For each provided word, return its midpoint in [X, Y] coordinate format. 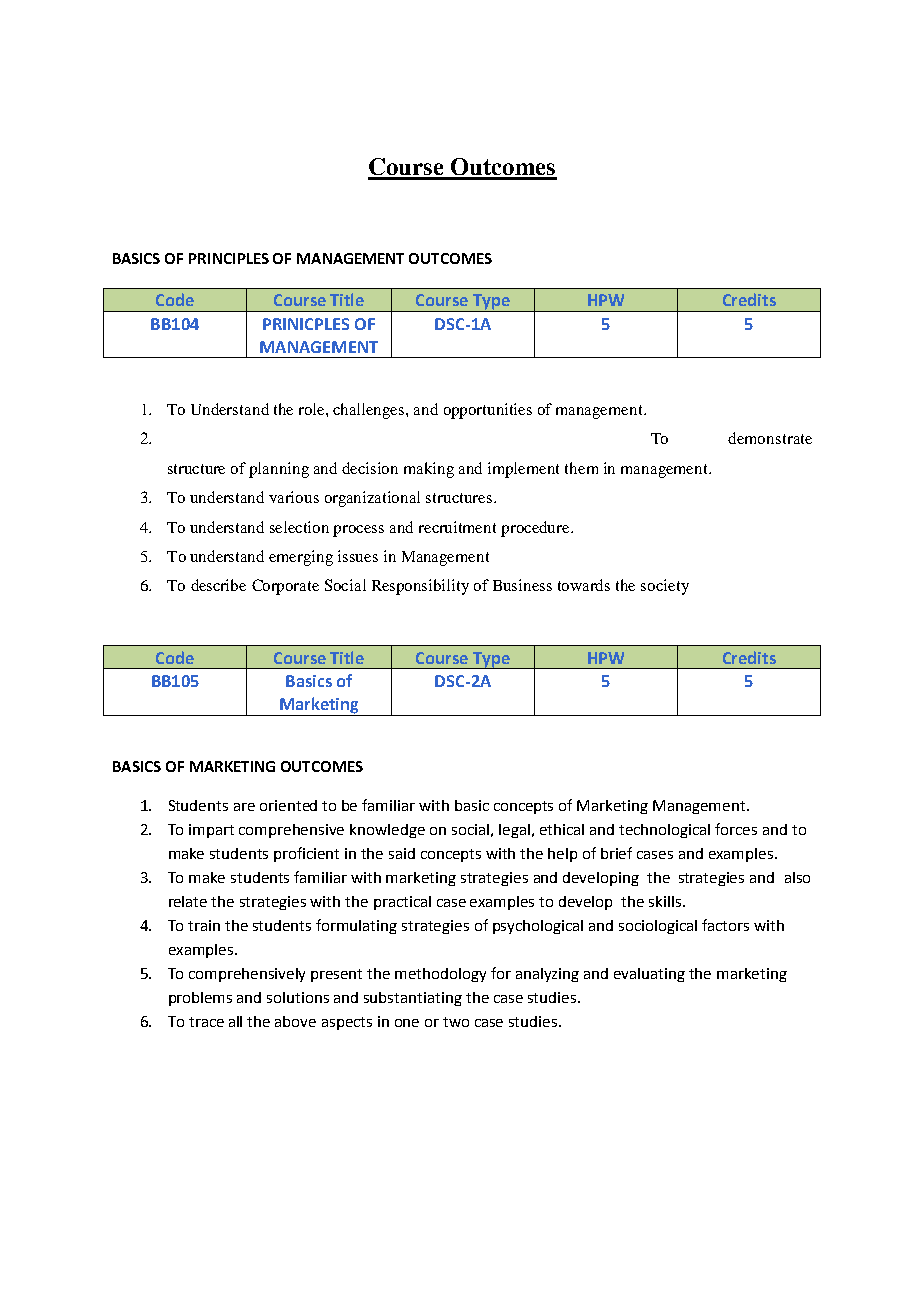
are [244, 807]
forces [736, 829]
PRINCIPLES [229, 258]
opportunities [488, 411]
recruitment [457, 527]
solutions [298, 997]
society [665, 587]
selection [299, 527]
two [456, 1022]
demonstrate [770, 438]
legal [514, 831]
